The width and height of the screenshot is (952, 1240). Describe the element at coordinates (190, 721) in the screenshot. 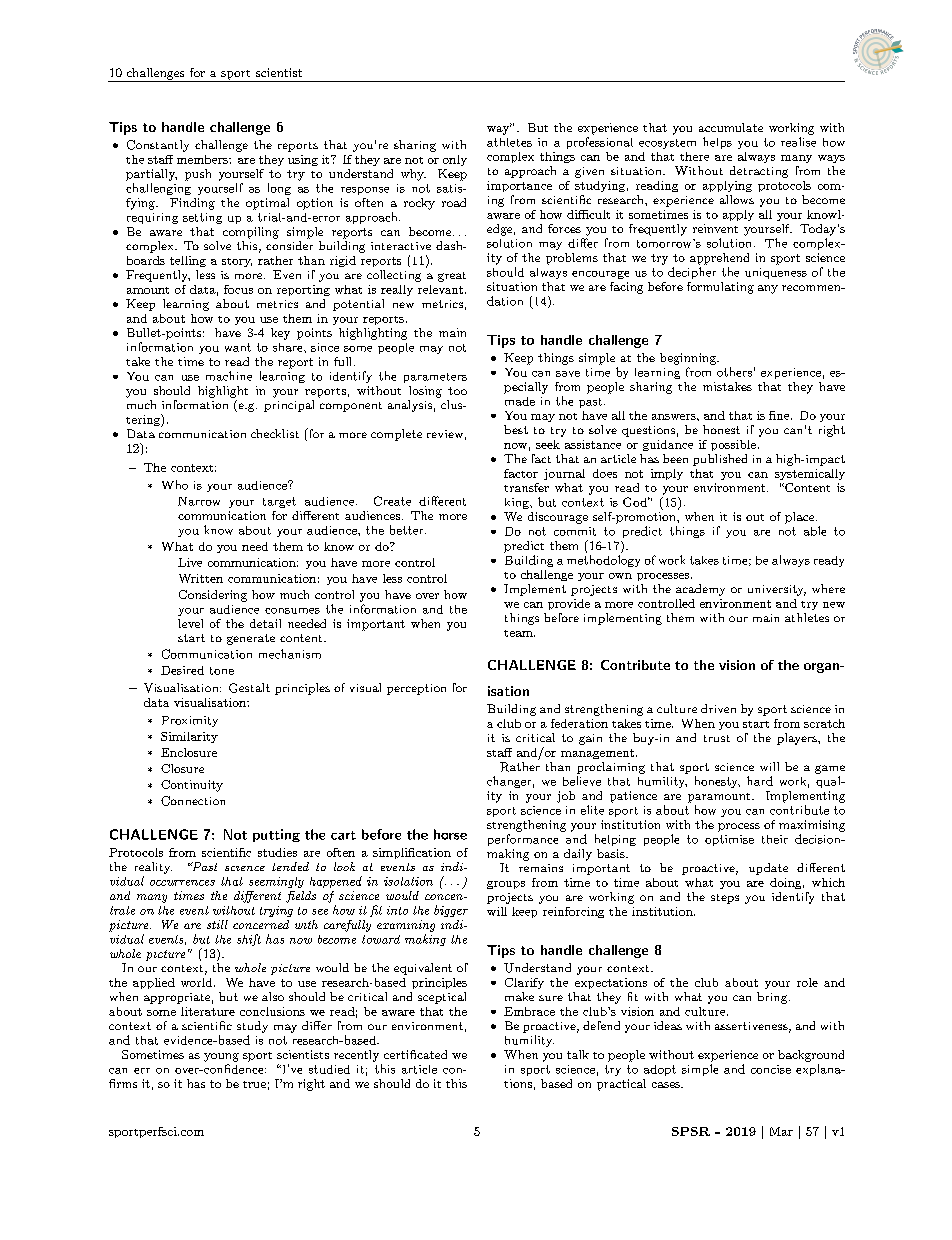

I see `Proximity` at that location.
